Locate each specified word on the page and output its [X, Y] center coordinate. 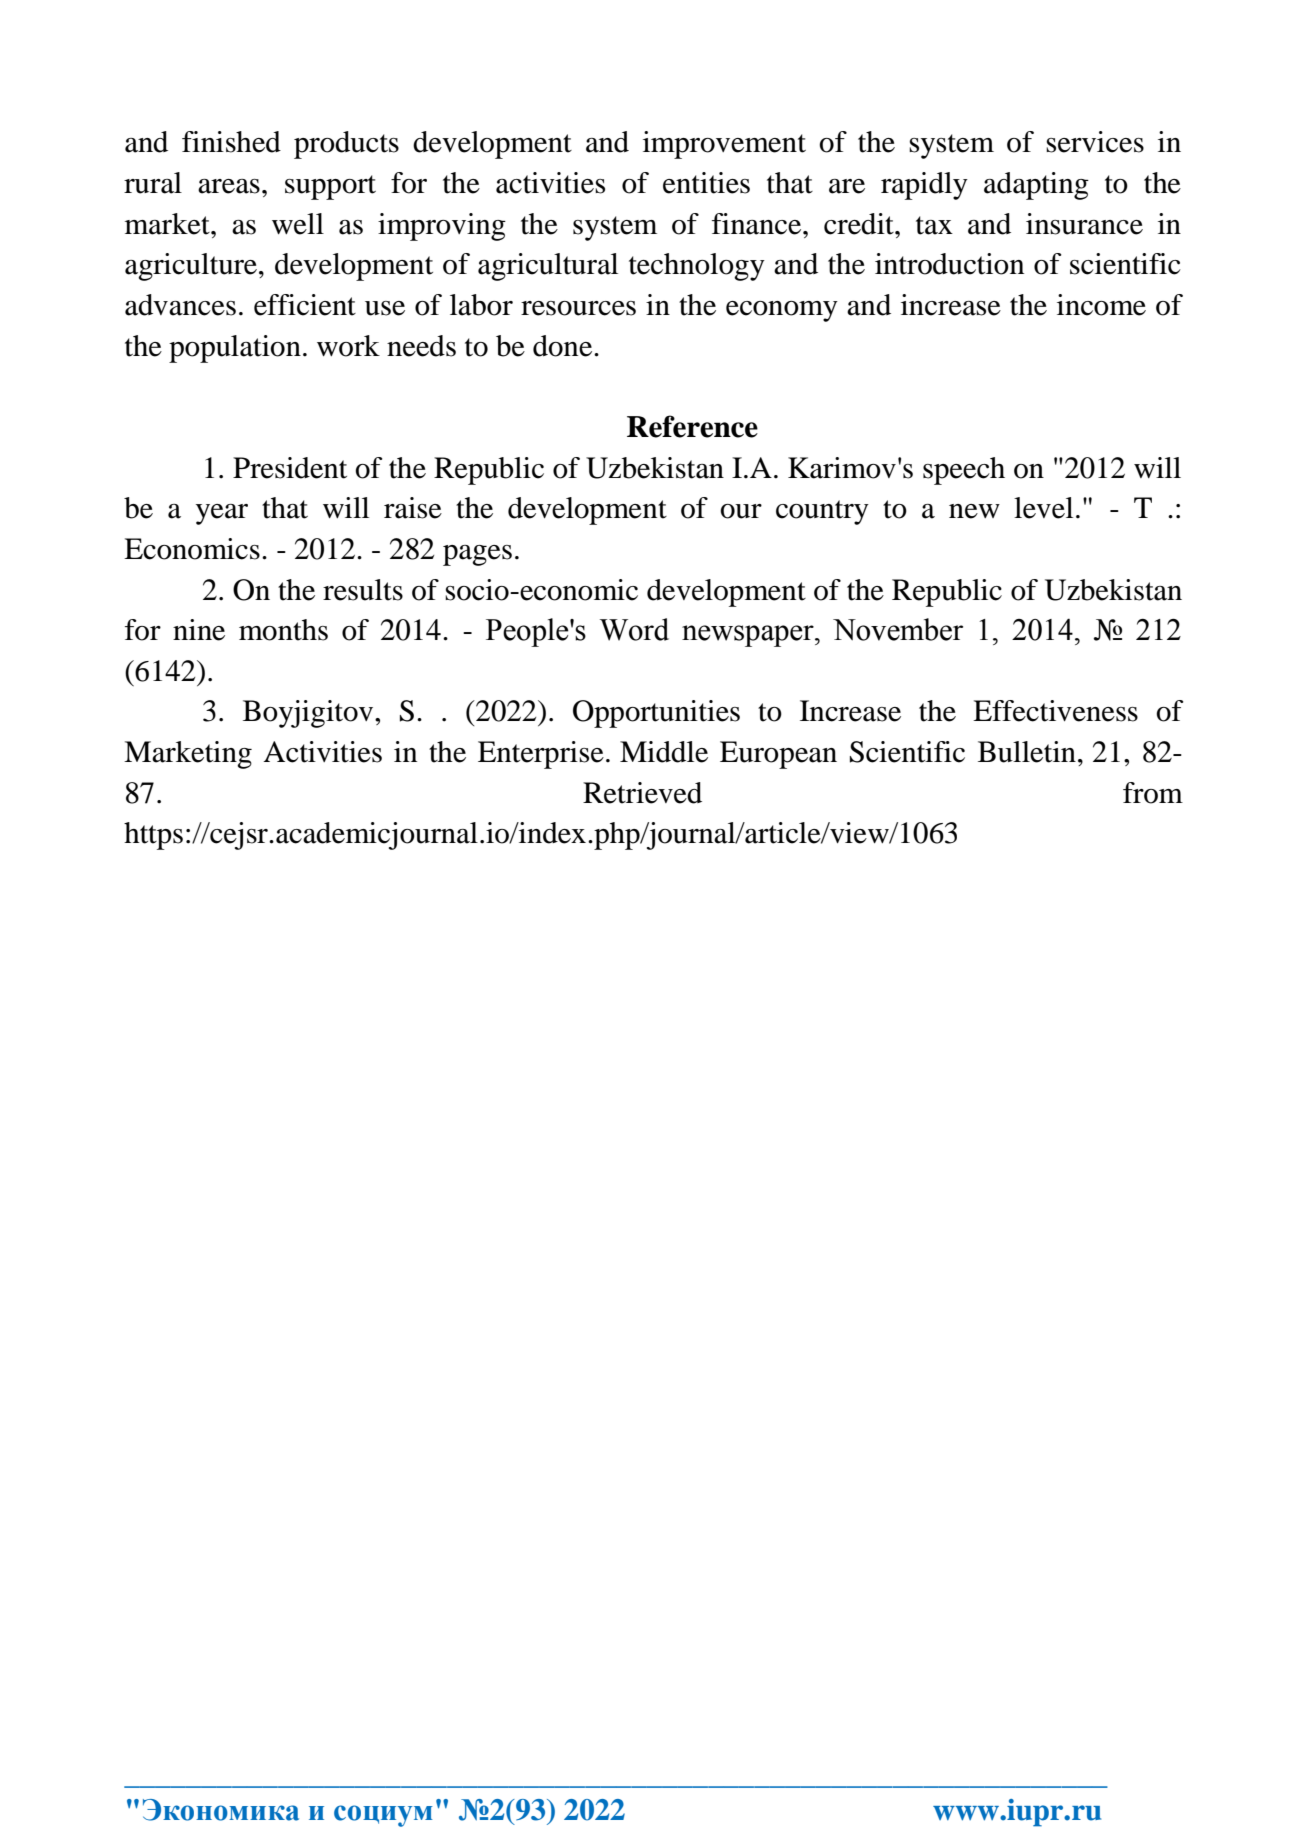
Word [634, 629]
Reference [692, 426]
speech [964, 471]
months [283, 630]
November [898, 629]
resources [578, 308]
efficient [305, 305]
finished [231, 142]
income [1101, 305]
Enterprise [541, 755]
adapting [1036, 186]
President [290, 468]
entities [706, 183]
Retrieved [642, 793]
